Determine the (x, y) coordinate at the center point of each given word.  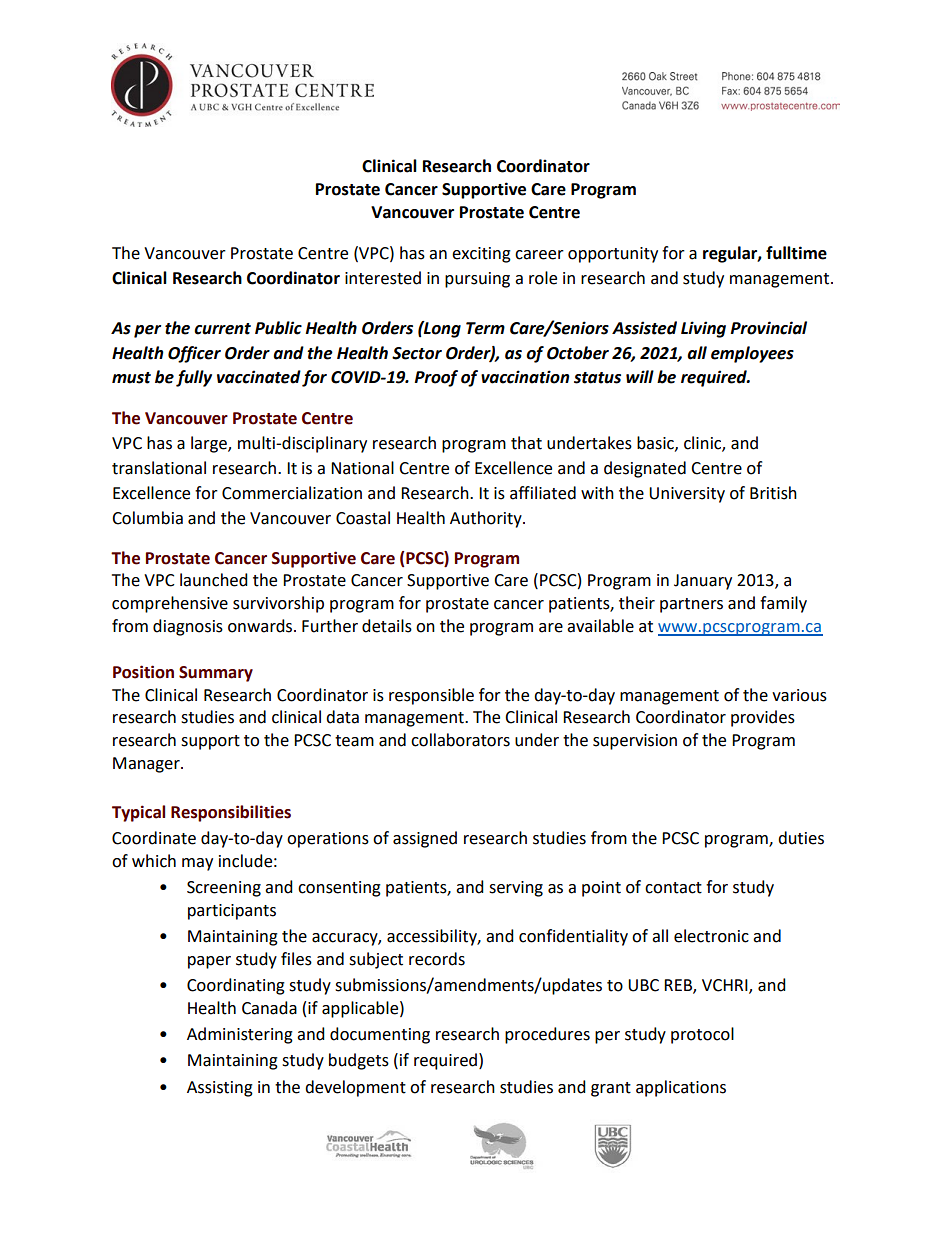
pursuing (477, 280)
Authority (487, 519)
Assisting (220, 1089)
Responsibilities (231, 813)
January (703, 582)
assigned (425, 839)
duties (801, 838)
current (222, 329)
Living (703, 329)
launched (214, 580)
